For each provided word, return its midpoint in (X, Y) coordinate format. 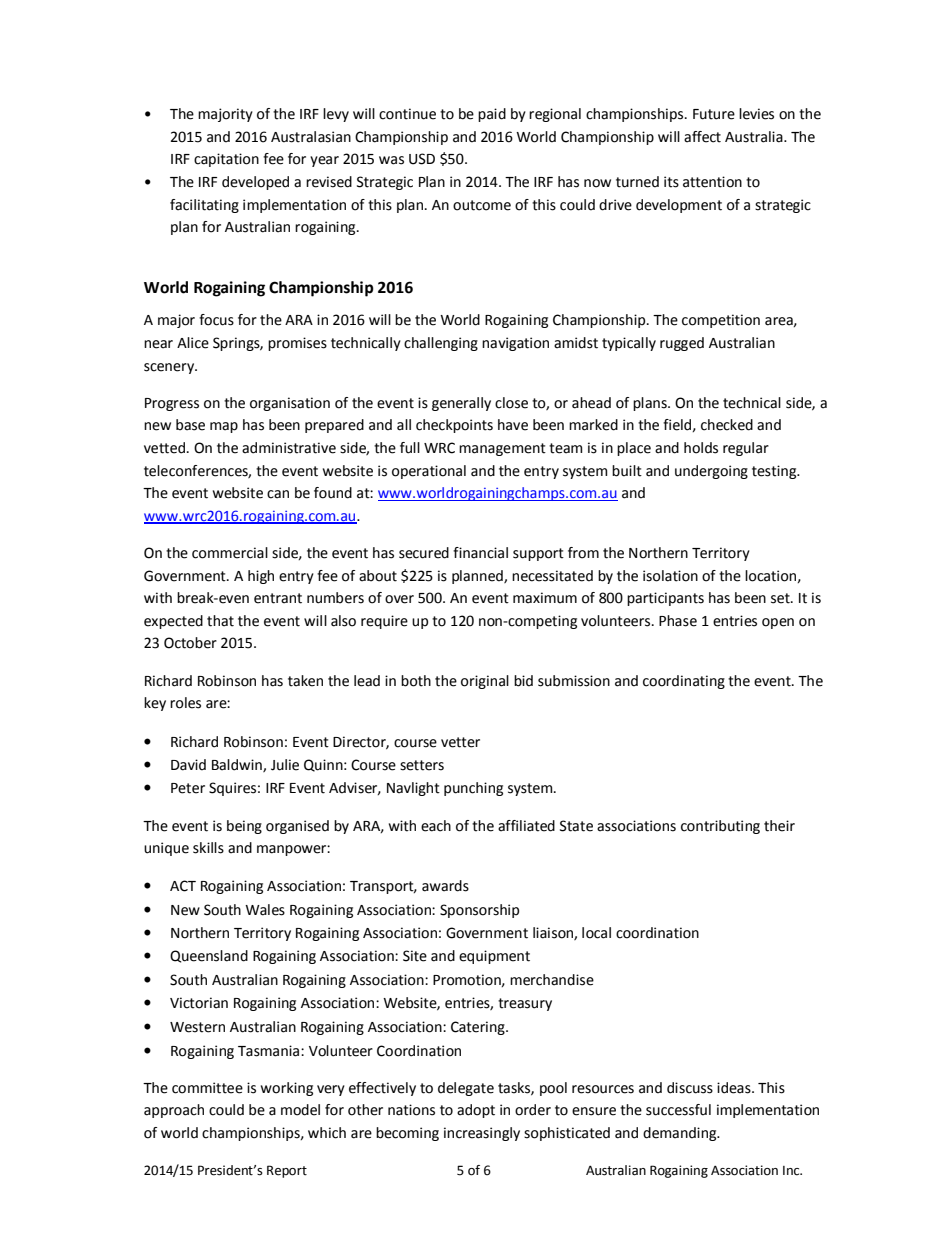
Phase (678, 621)
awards (445, 886)
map (224, 427)
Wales (265, 910)
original (485, 682)
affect (702, 137)
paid (492, 115)
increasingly (482, 1134)
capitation (226, 160)
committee (207, 1088)
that (220, 621)
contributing (720, 827)
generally (461, 404)
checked (727, 425)
